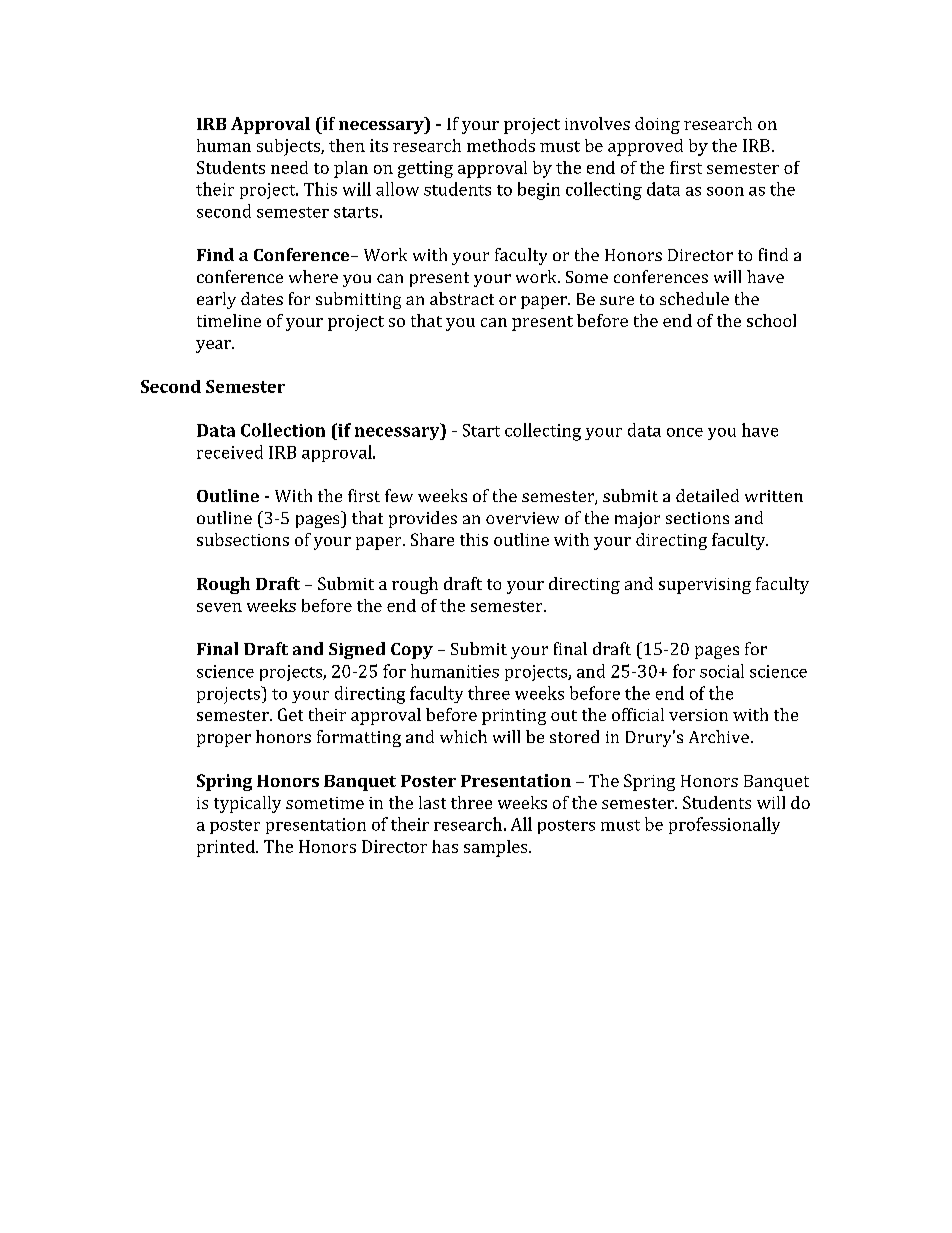  Describe the element at coordinates (657, 125) in the document. I see `doing` at that location.
